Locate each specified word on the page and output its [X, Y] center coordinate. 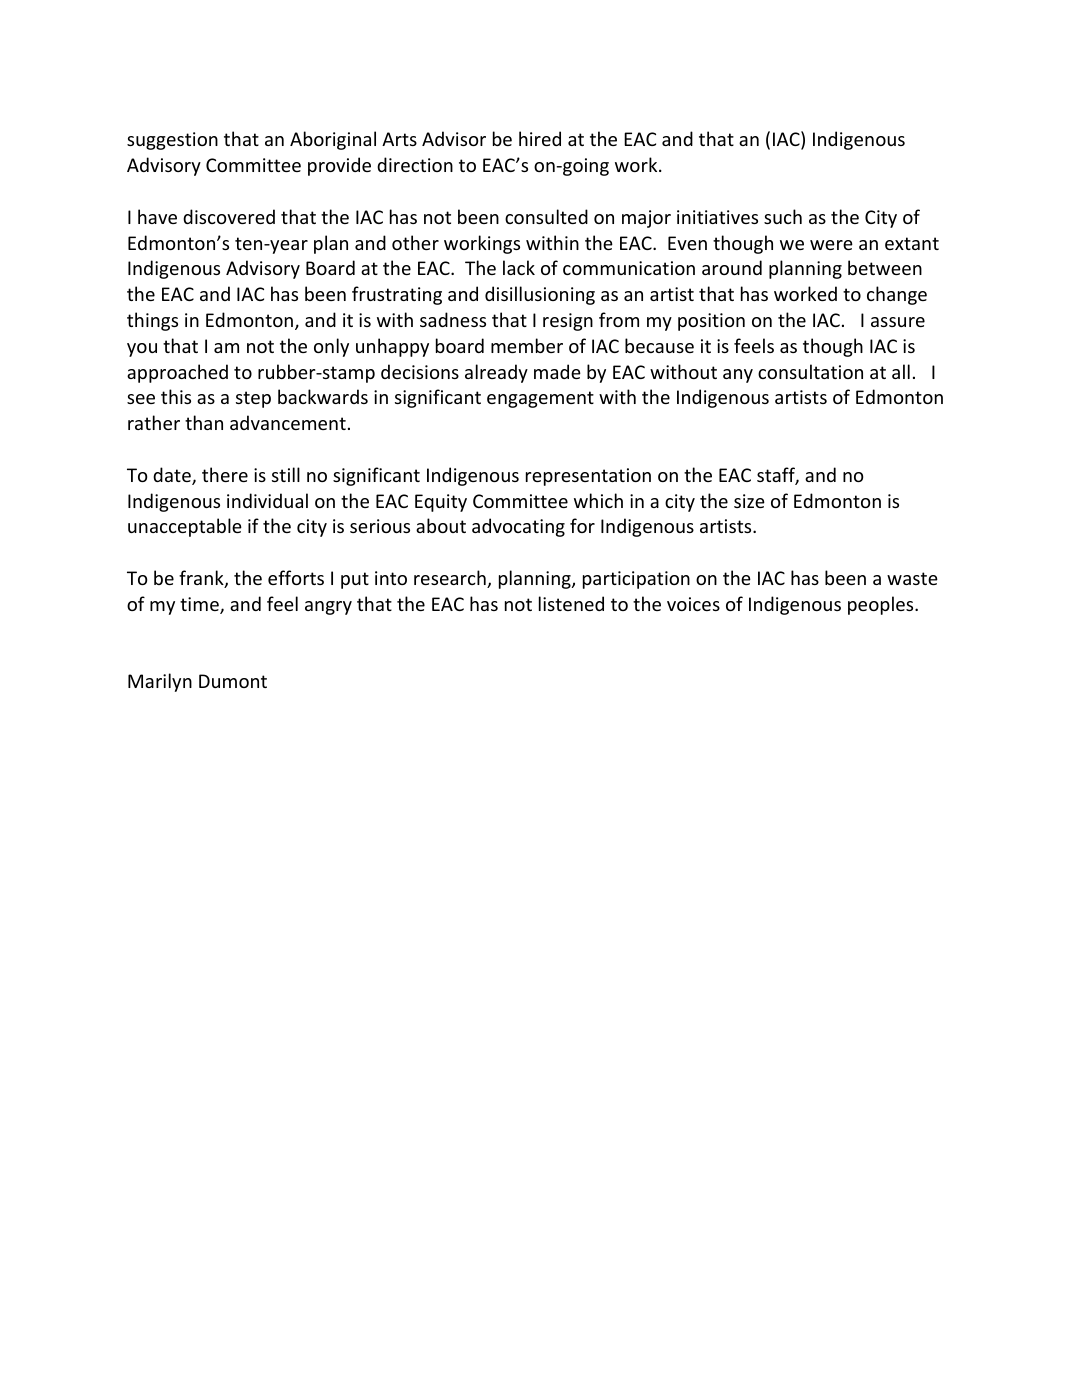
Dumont [233, 681]
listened [571, 603]
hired [540, 138]
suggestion [172, 141]
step [253, 399]
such [783, 216]
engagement [540, 399]
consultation [810, 371]
